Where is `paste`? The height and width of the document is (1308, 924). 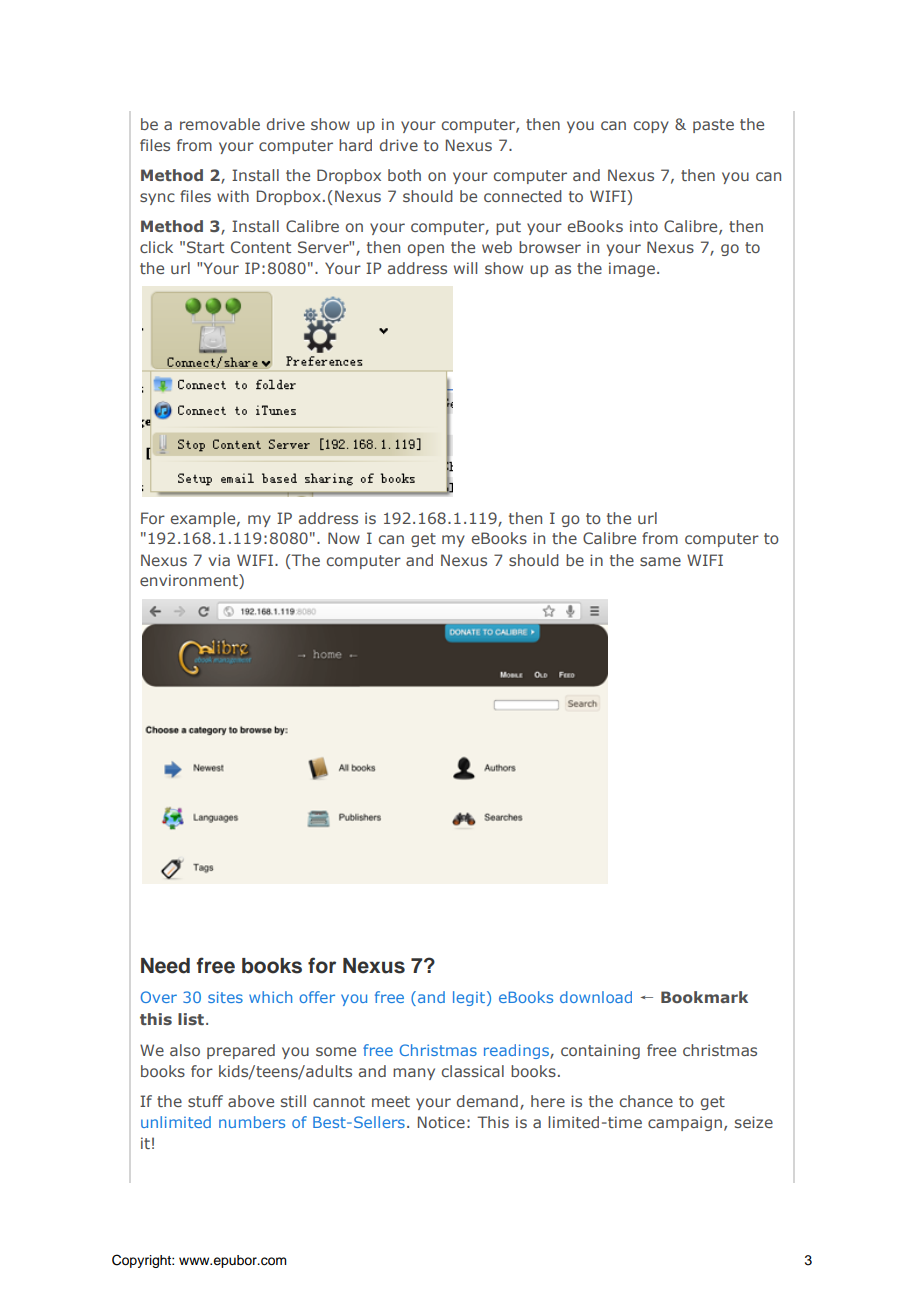
paste is located at coordinates (713, 126).
